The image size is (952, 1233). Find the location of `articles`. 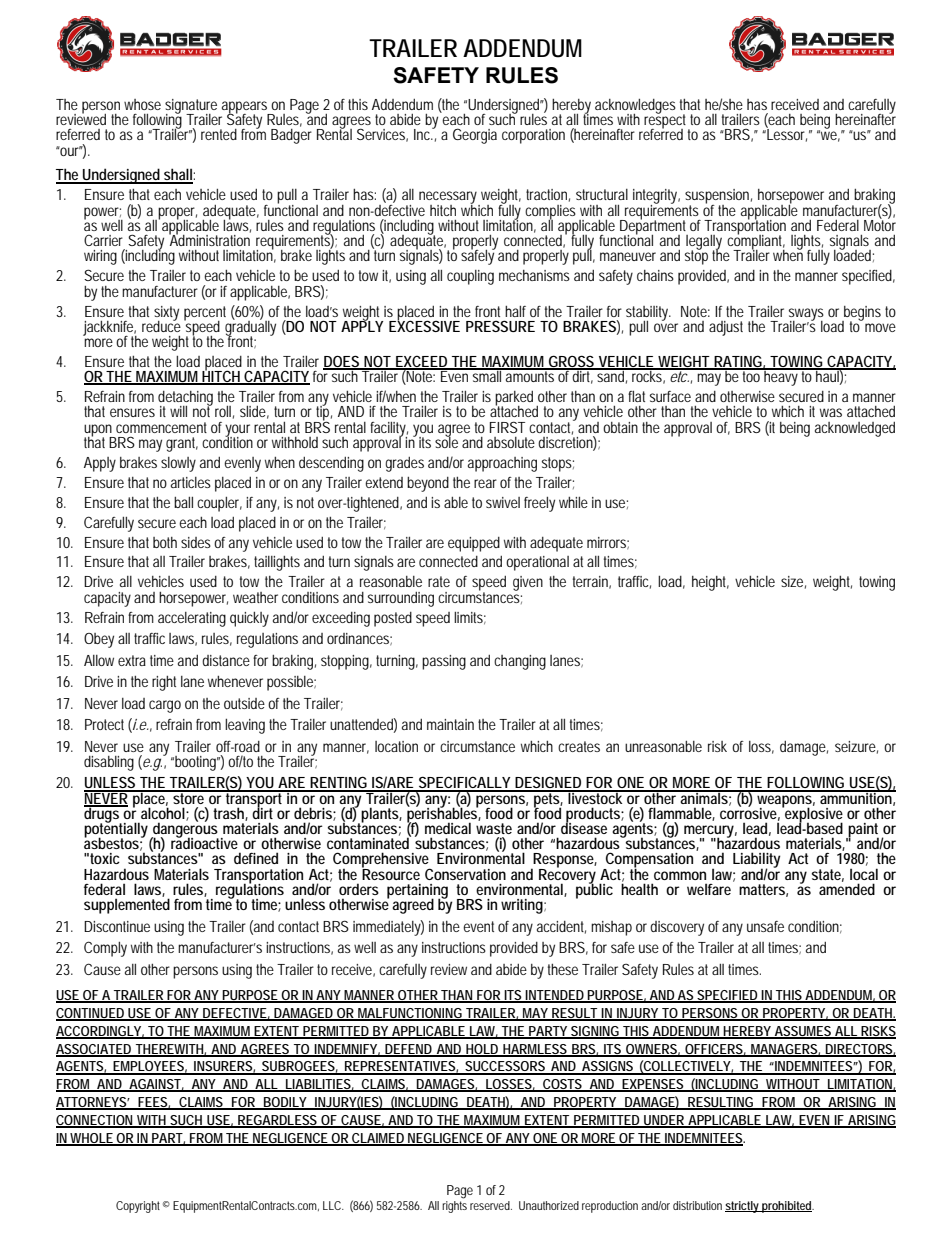

articles is located at coordinates (191, 482).
